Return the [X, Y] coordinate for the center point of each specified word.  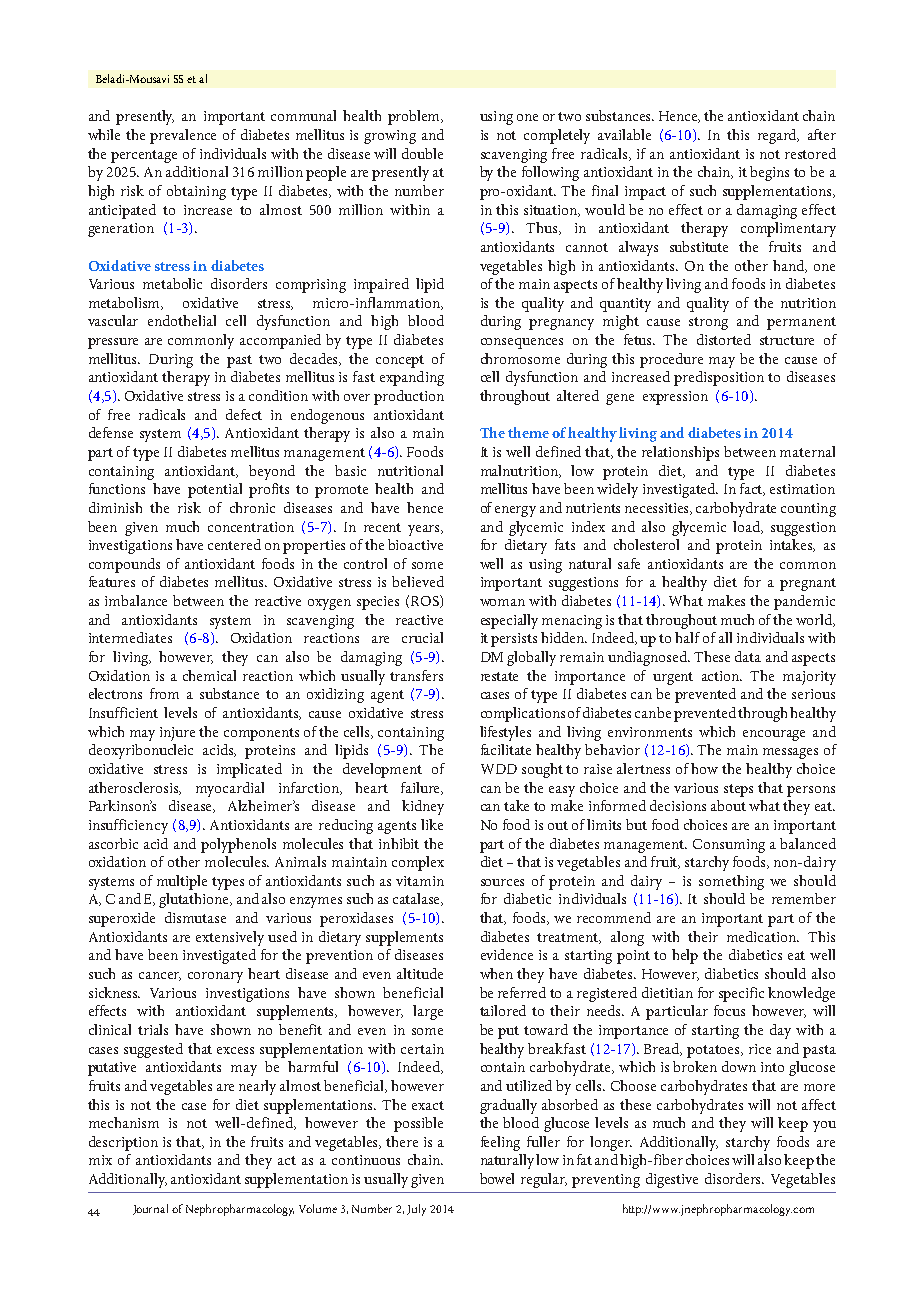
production [409, 397]
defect [244, 414]
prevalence [183, 136]
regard [778, 136]
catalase [418, 899]
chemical [209, 675]
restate [499, 676]
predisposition [719, 378]
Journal [150, 1209]
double [422, 153]
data [748, 656]
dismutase [195, 917]
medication [763, 936]
